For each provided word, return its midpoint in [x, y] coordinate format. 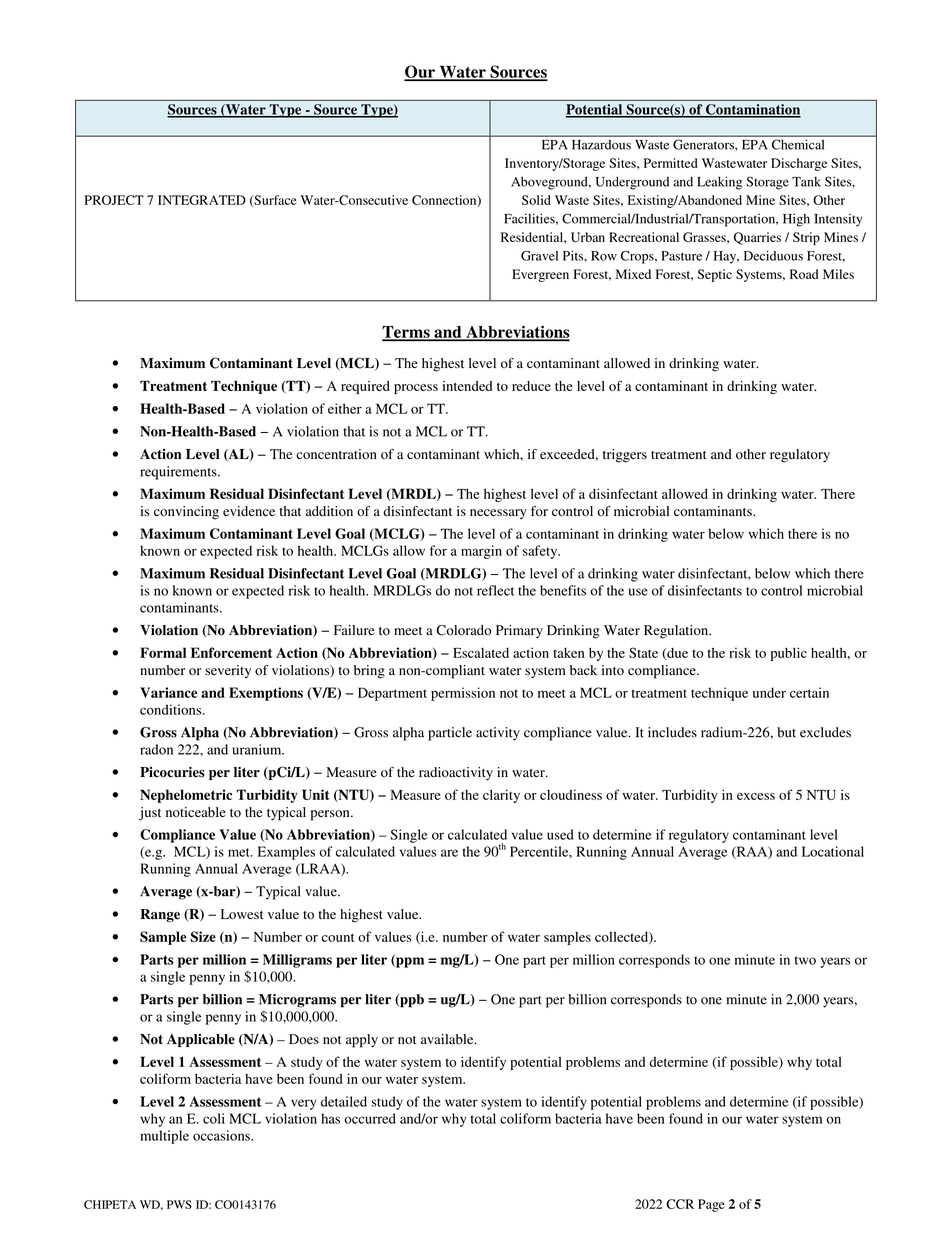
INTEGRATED [202, 200]
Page [711, 1205]
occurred [370, 1118]
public [788, 654]
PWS [179, 1204]
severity [228, 671]
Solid [536, 200]
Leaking [719, 183]
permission [463, 694]
